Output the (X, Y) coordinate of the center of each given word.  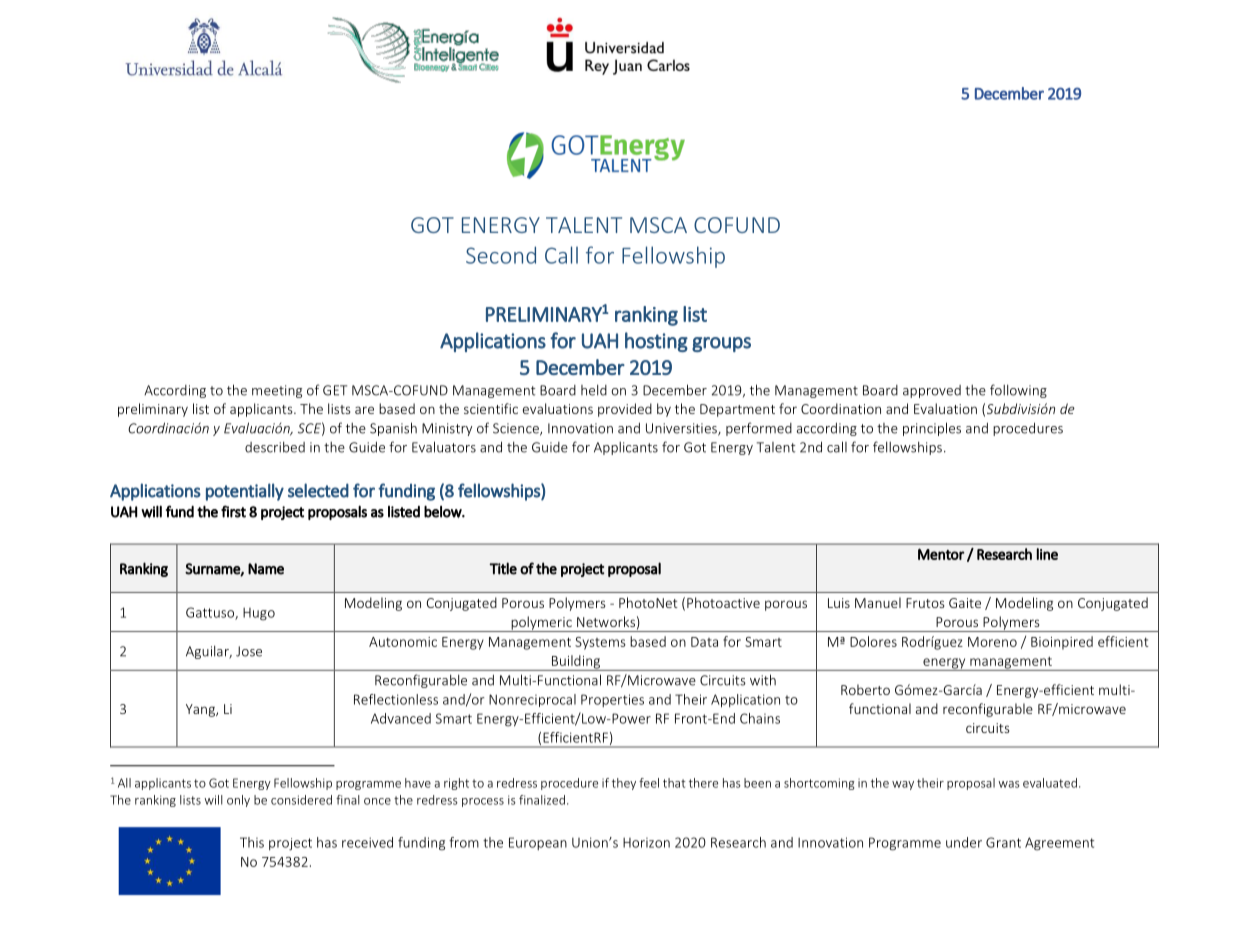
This (252, 842)
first (233, 511)
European (538, 843)
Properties (612, 700)
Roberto (865, 689)
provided (625, 410)
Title (503, 568)
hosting (656, 342)
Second (501, 255)
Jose (249, 651)
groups (721, 344)
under (964, 842)
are (364, 410)
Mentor (941, 554)
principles (932, 429)
